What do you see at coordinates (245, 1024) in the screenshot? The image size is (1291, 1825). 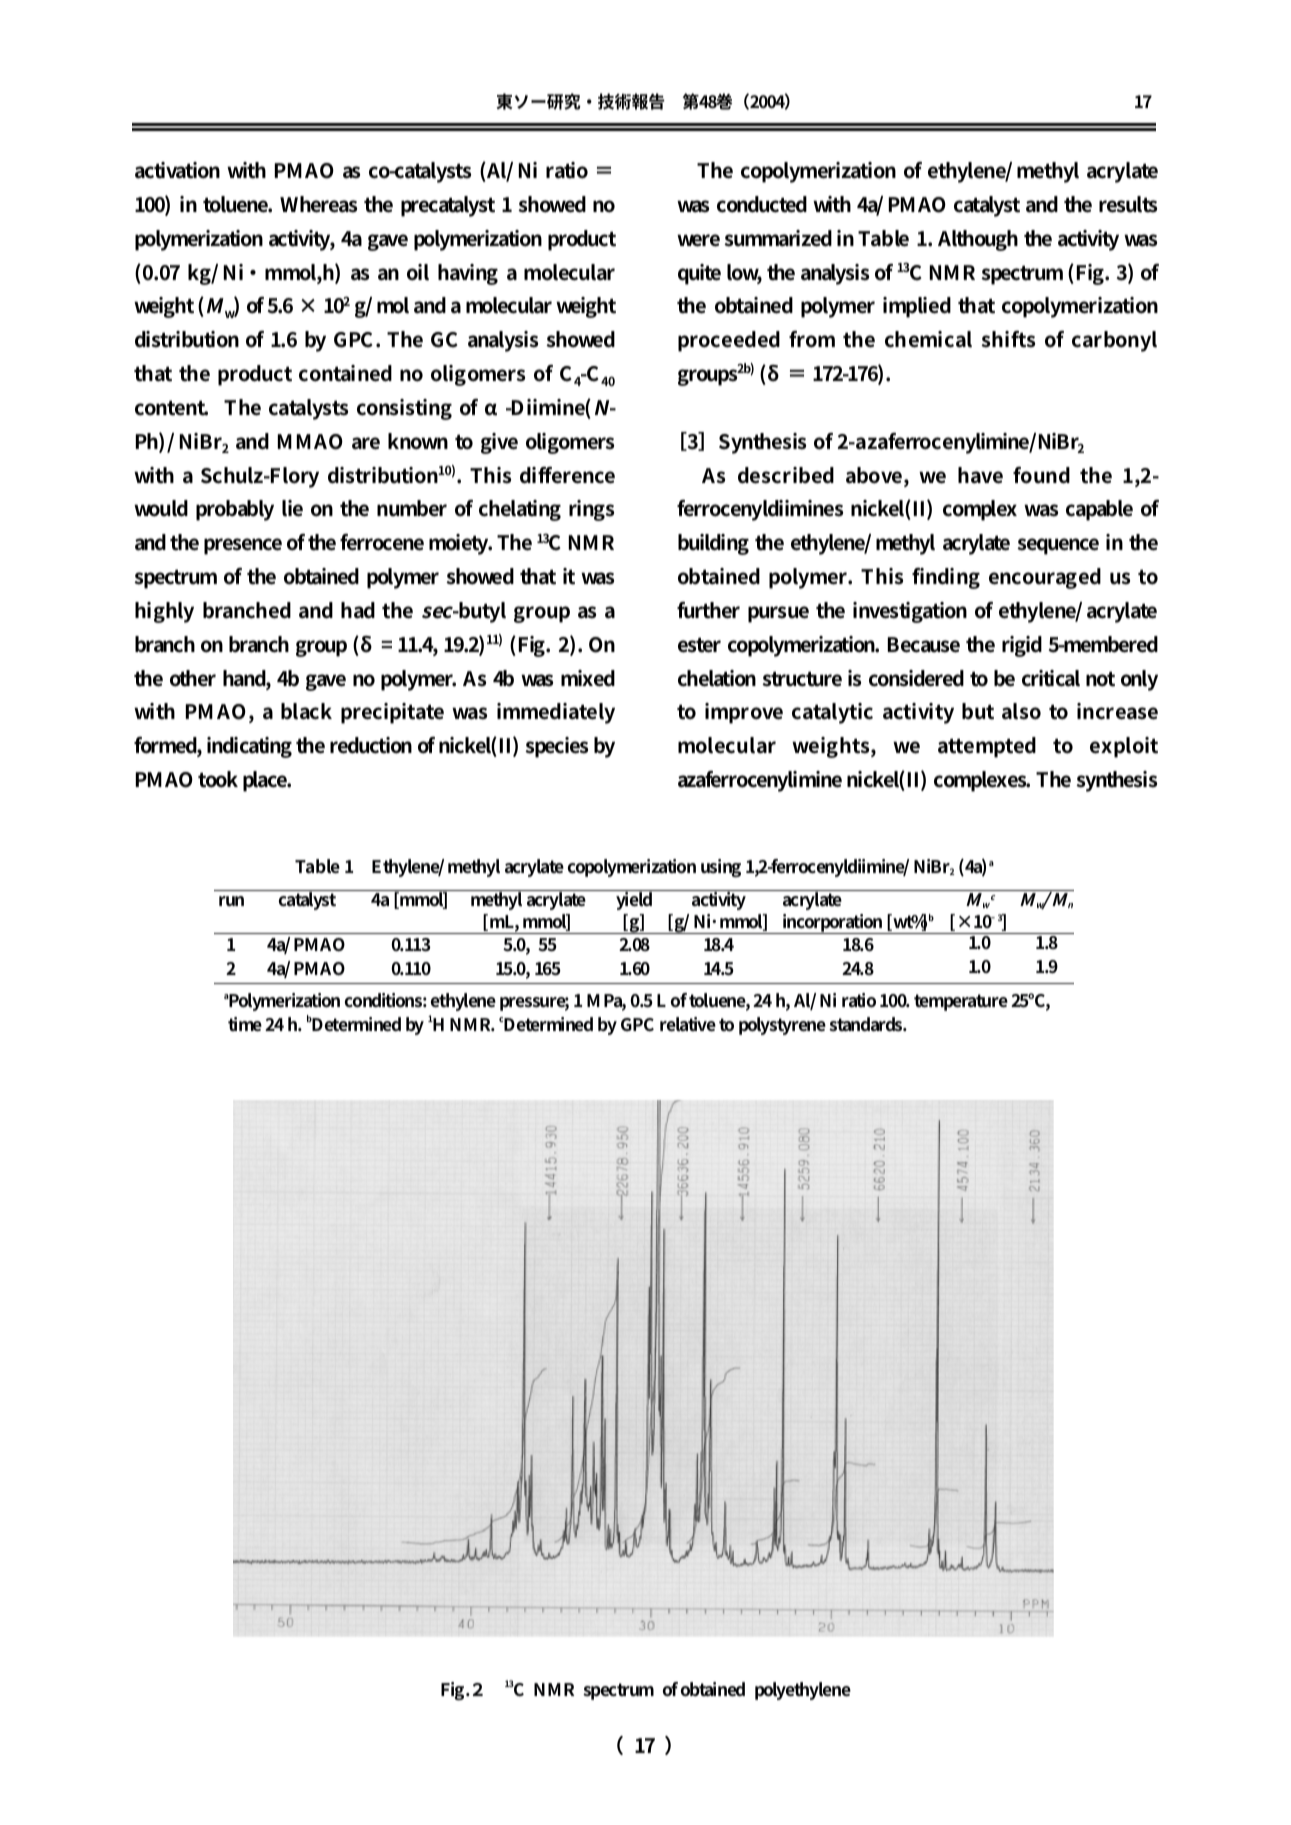 I see `time` at bounding box center [245, 1024].
